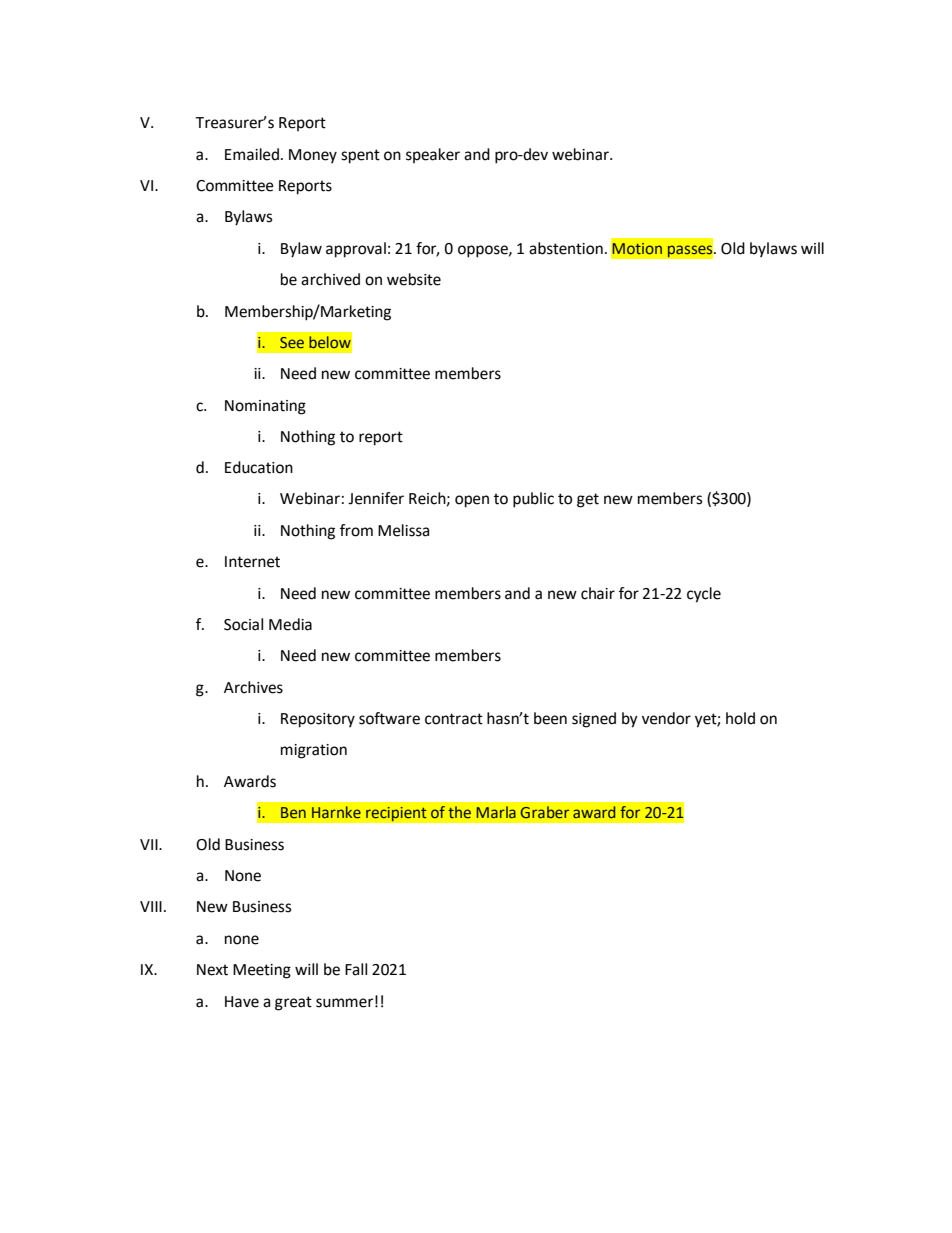  What do you see at coordinates (414, 279) in the screenshot?
I see `website` at bounding box center [414, 279].
